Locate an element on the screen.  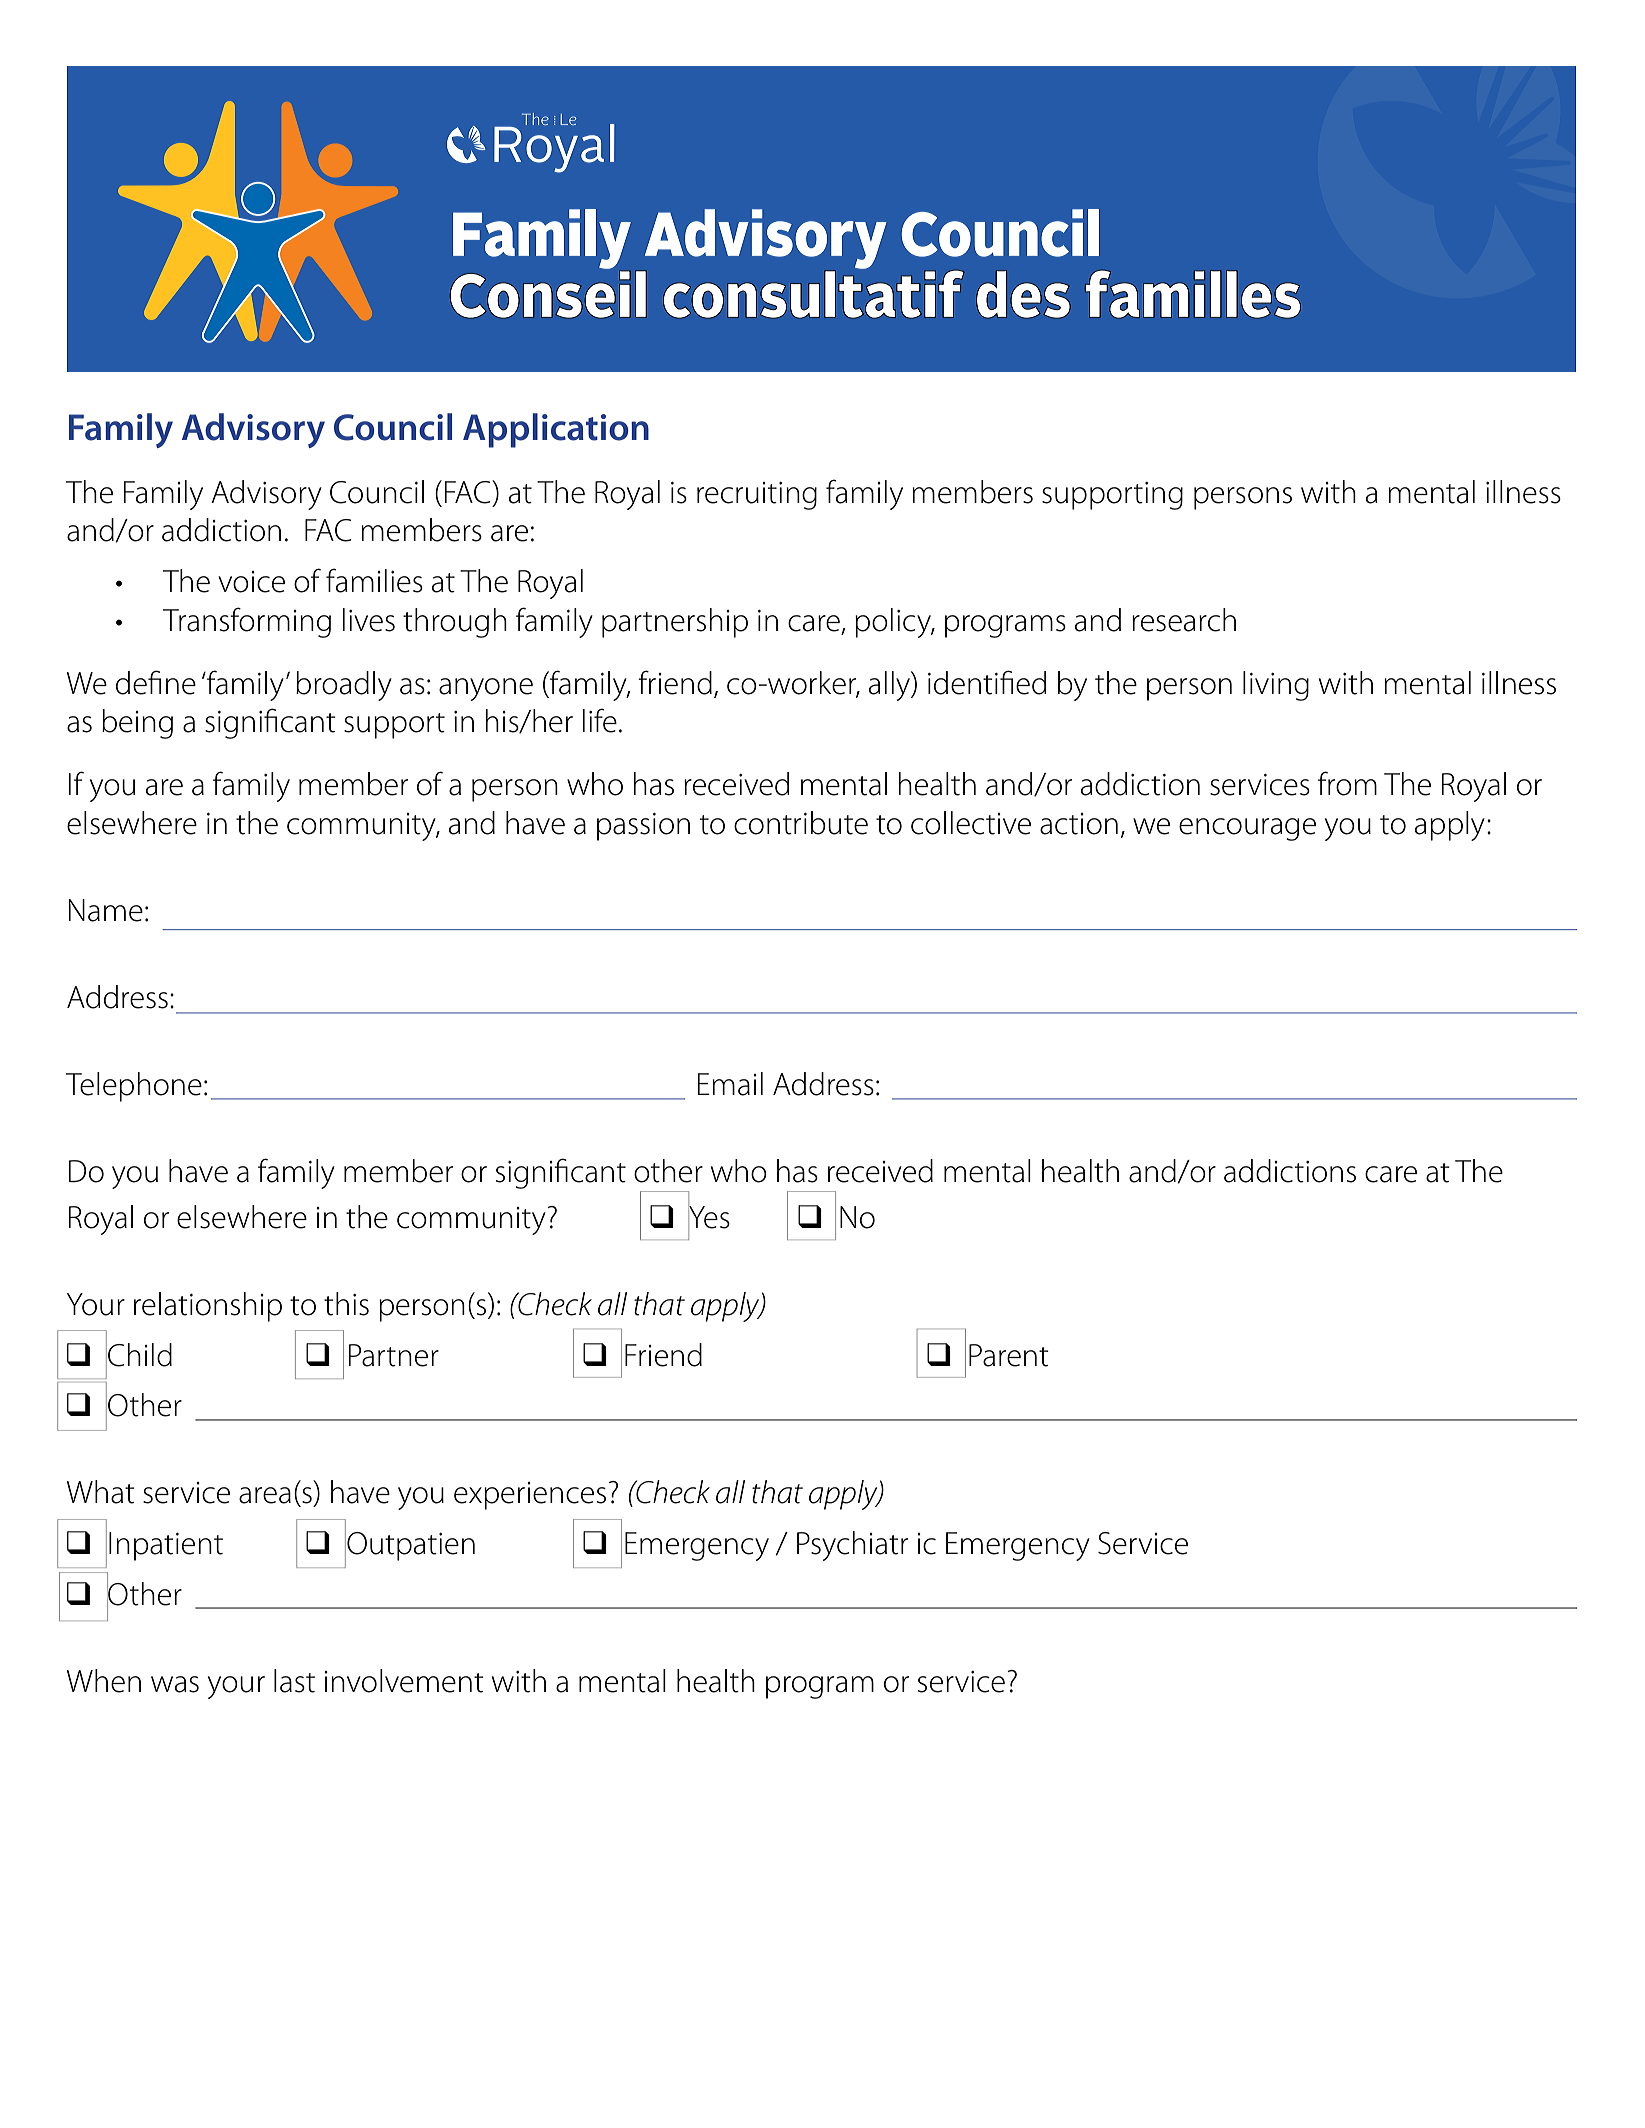
last is located at coordinates (294, 1681).
